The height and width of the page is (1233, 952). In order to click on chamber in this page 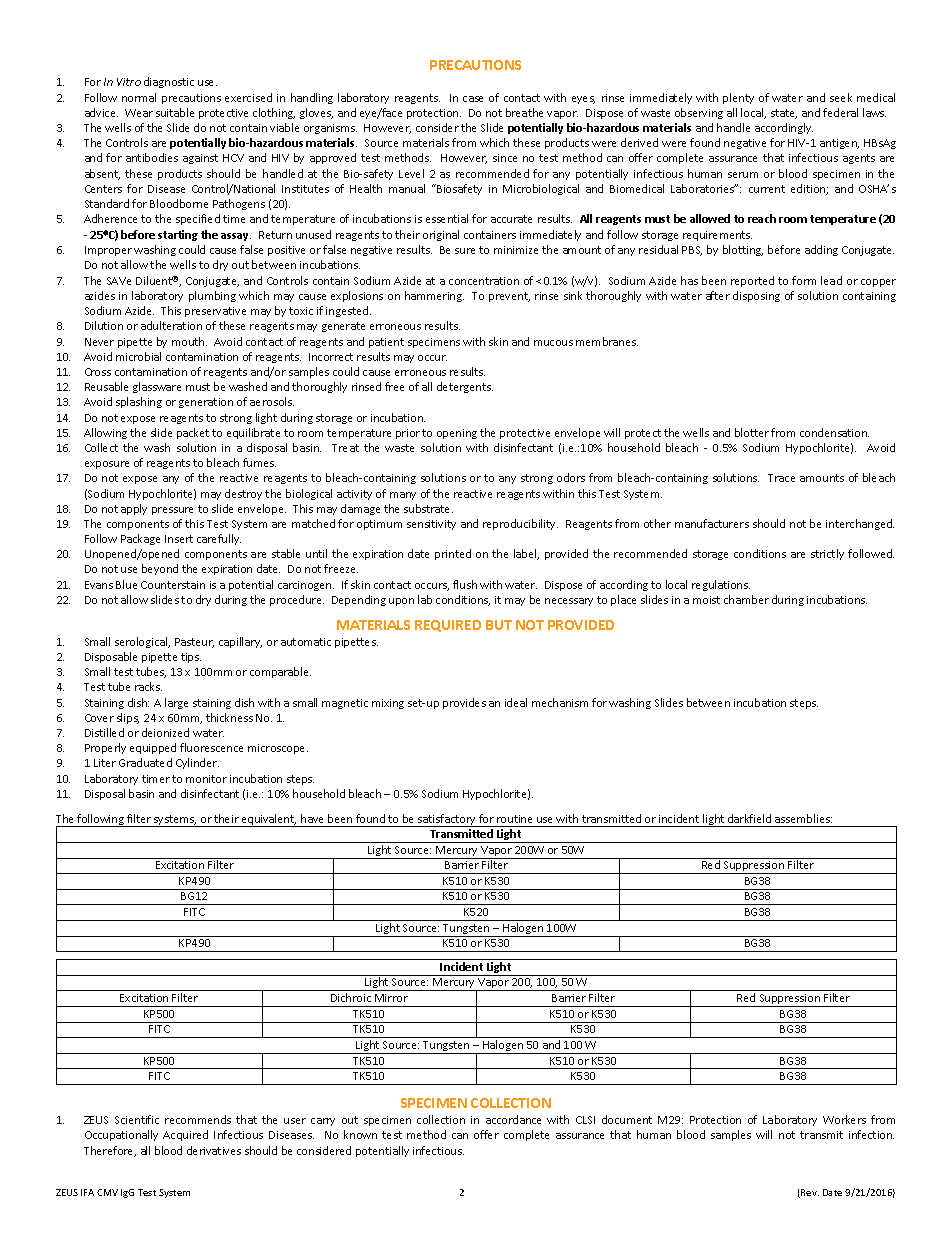, I will do `click(746, 599)`.
